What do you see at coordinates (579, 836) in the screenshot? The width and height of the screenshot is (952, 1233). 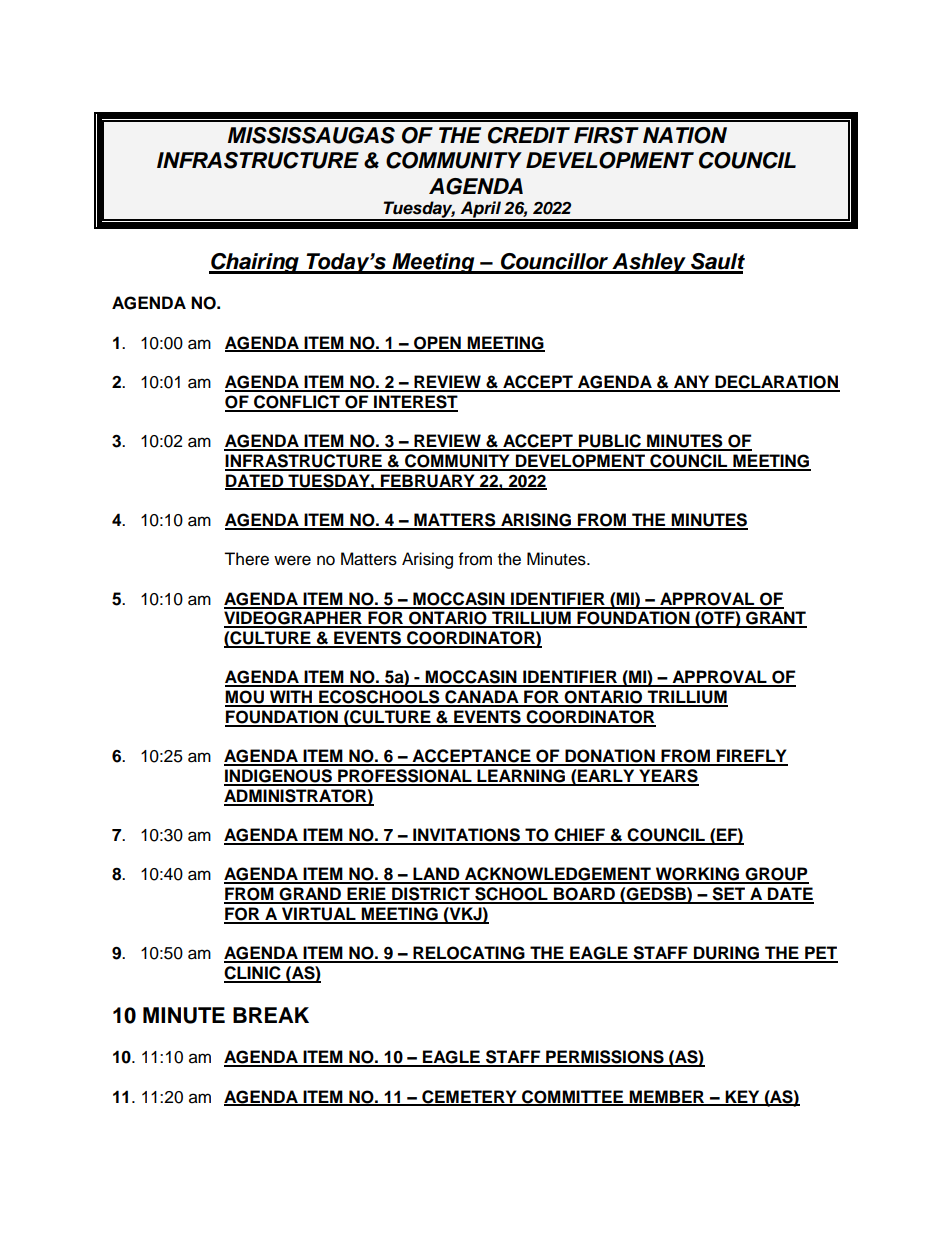 I see `CHIEF` at bounding box center [579, 836].
